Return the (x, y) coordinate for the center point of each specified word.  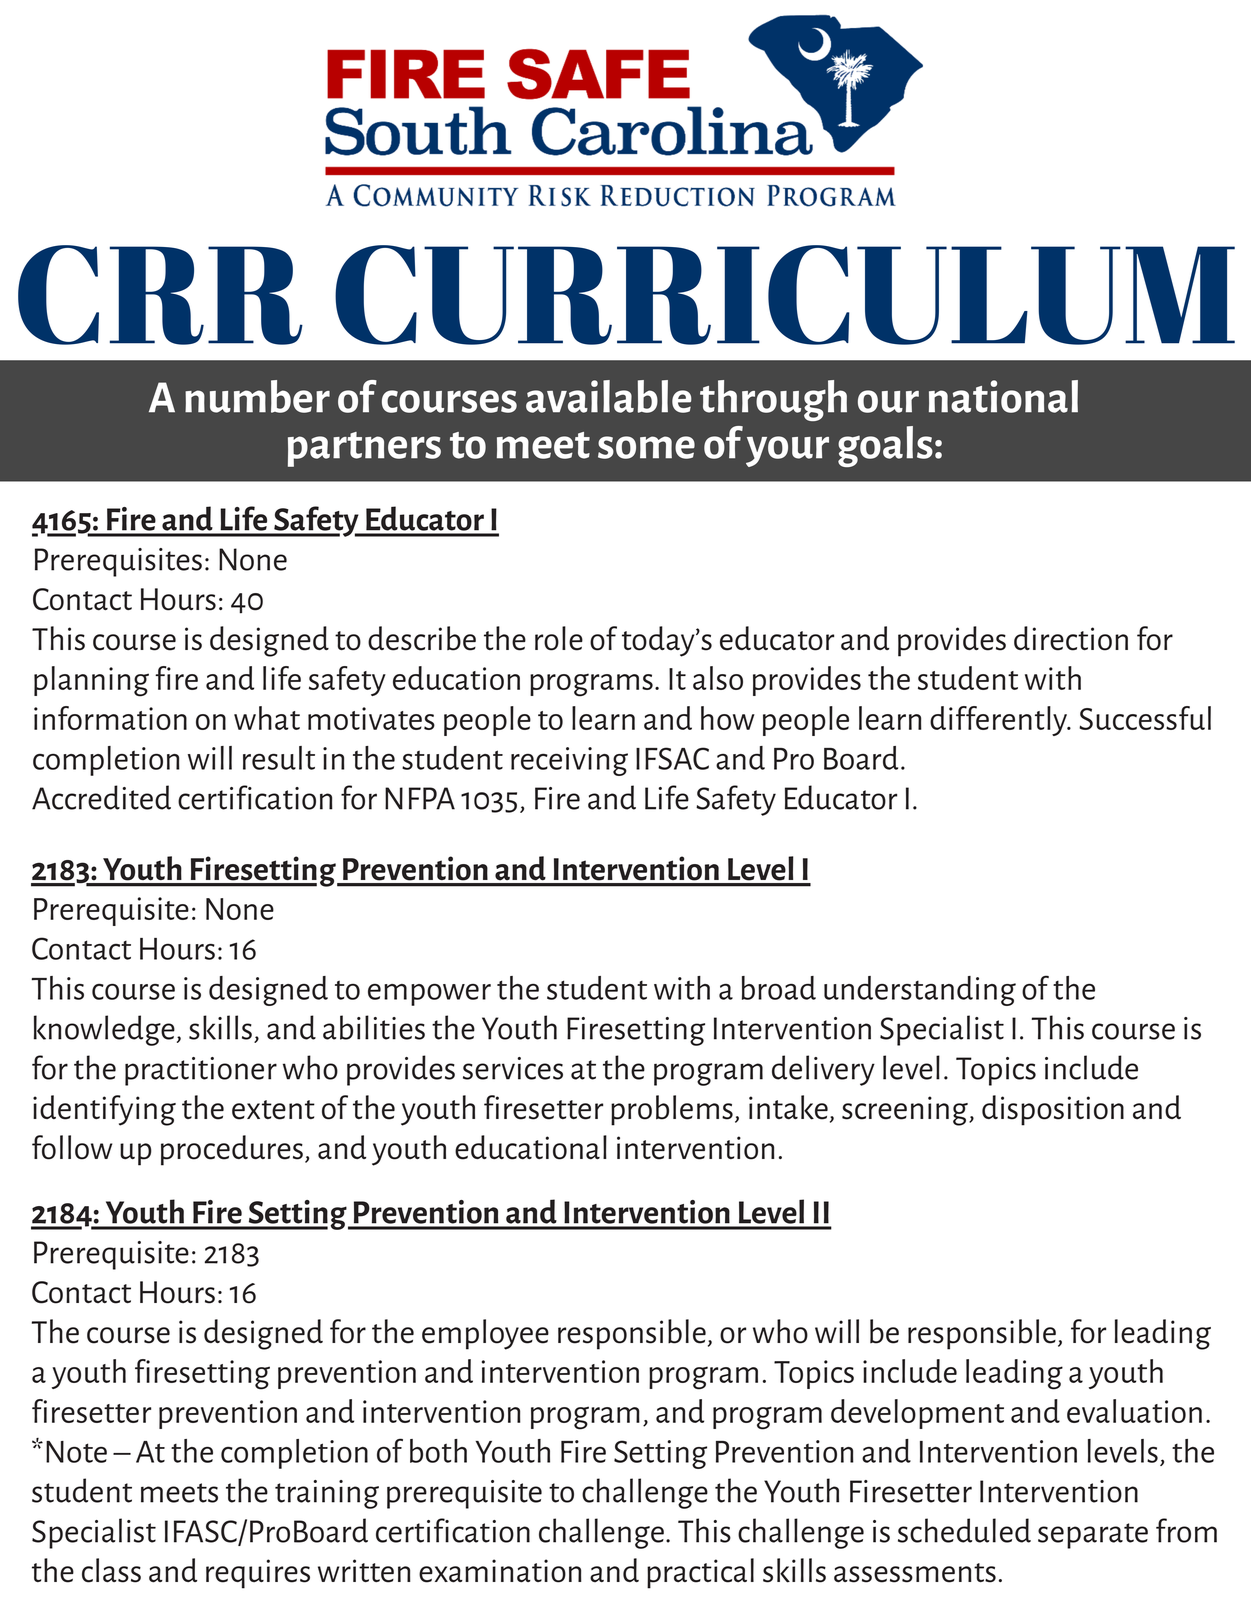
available (609, 396)
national (1003, 396)
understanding (920, 991)
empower (429, 995)
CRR (160, 295)
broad (779, 988)
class (111, 1570)
